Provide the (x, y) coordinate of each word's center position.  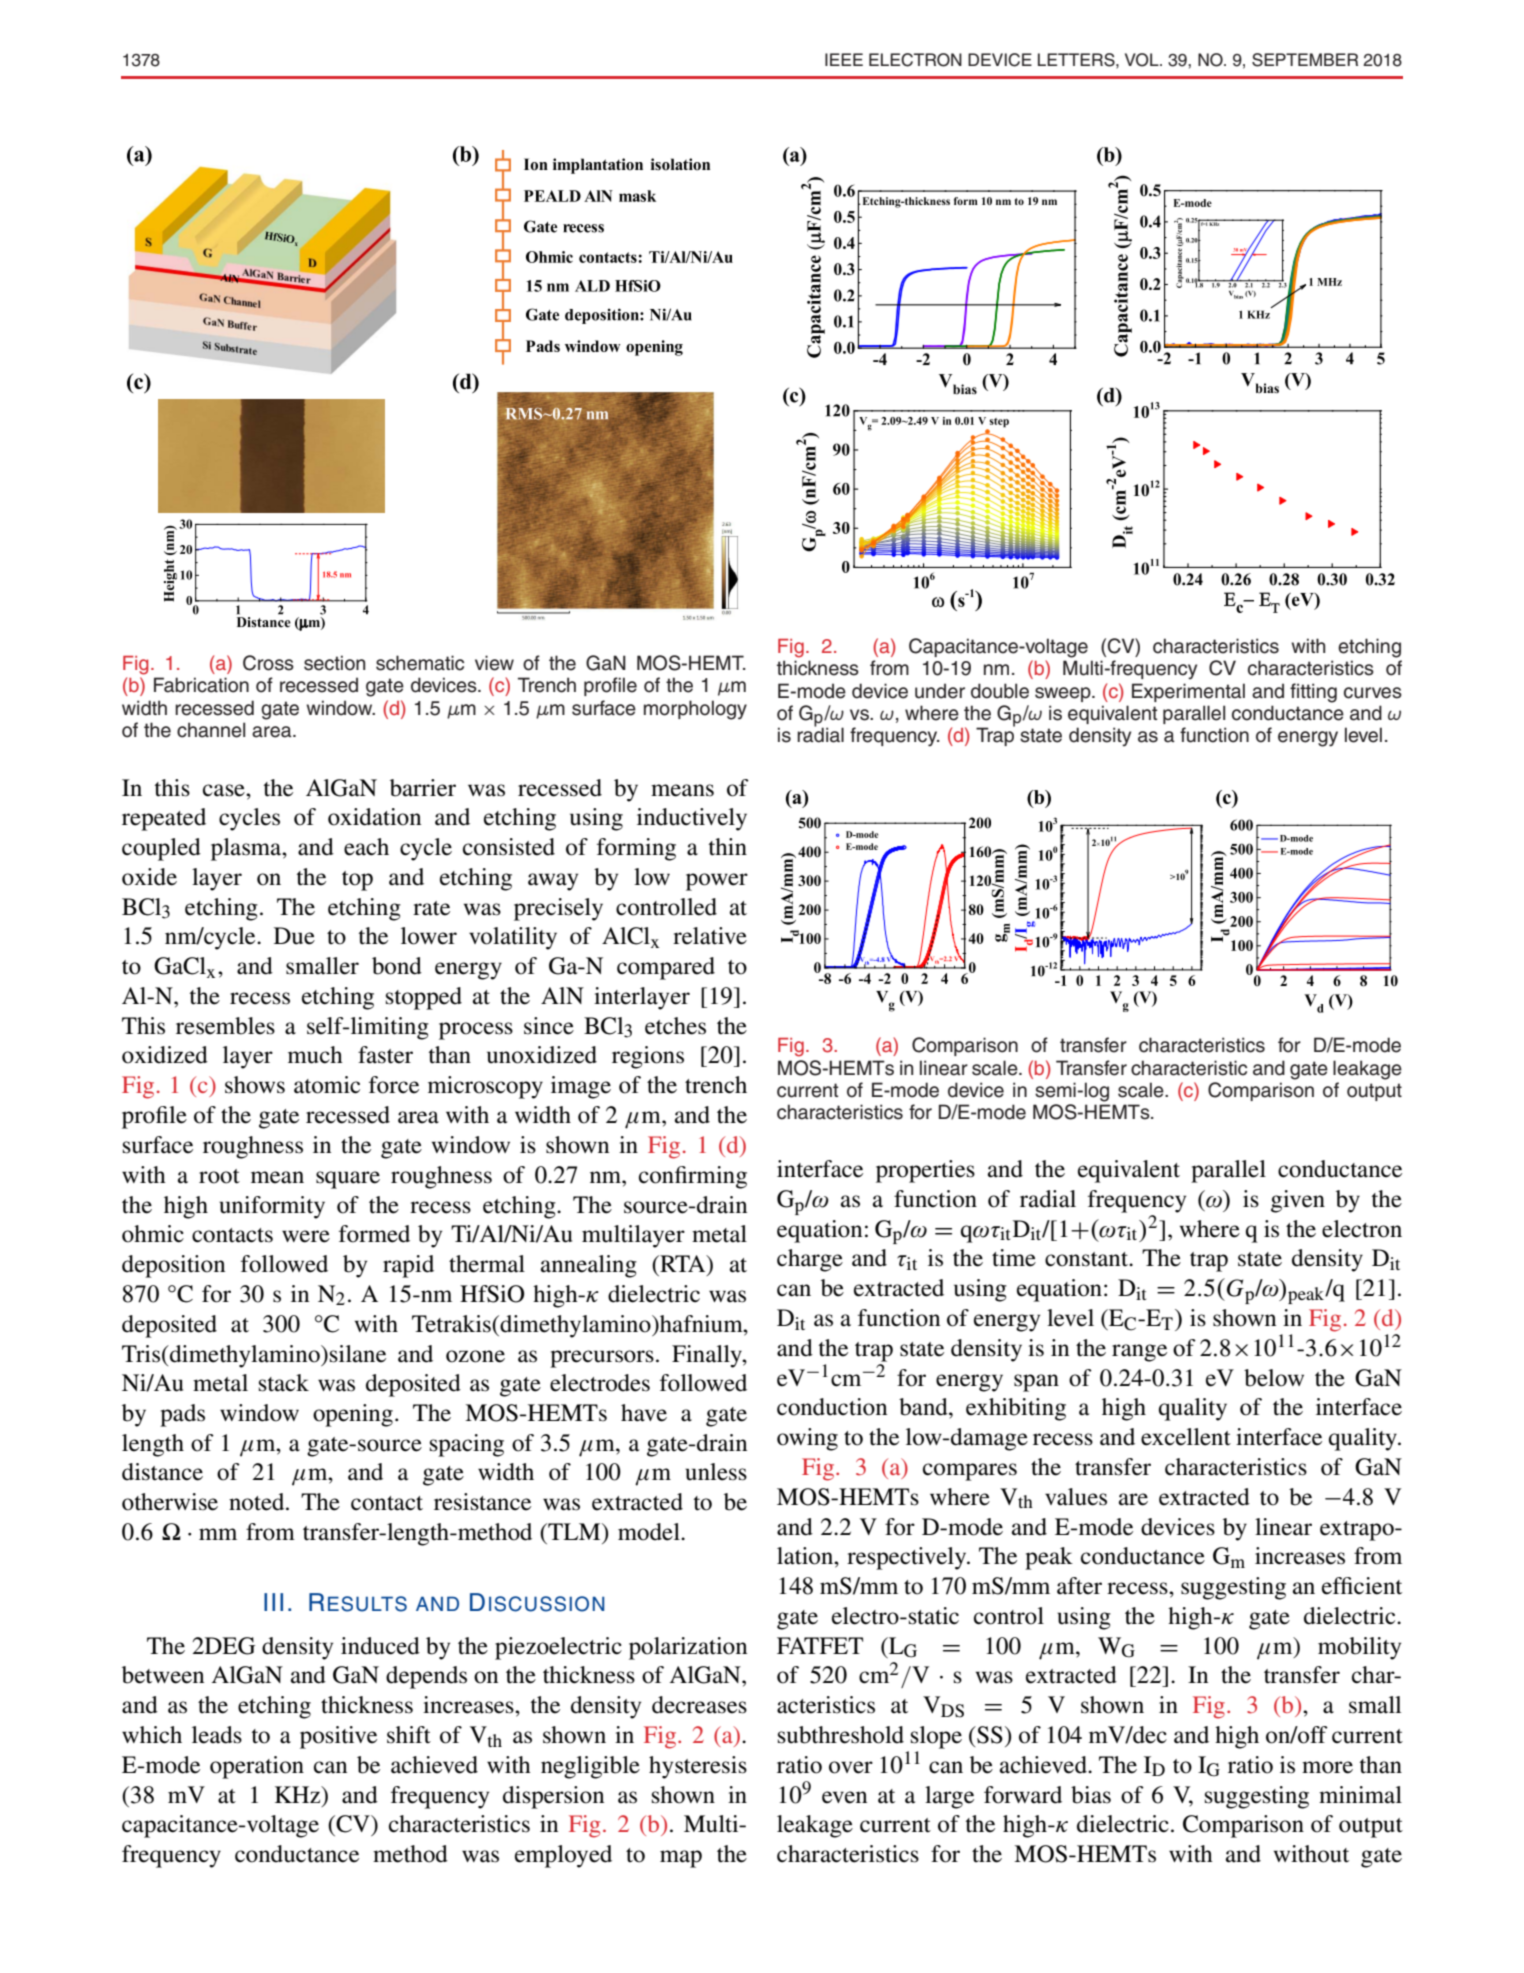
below (1274, 1378)
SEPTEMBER (1305, 60)
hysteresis (698, 1767)
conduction (832, 1407)
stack (284, 1383)
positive (338, 1737)
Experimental (1188, 692)
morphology (695, 710)
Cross (268, 663)
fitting (1313, 693)
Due (294, 936)
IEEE (844, 59)
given (1298, 1201)
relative (710, 936)
